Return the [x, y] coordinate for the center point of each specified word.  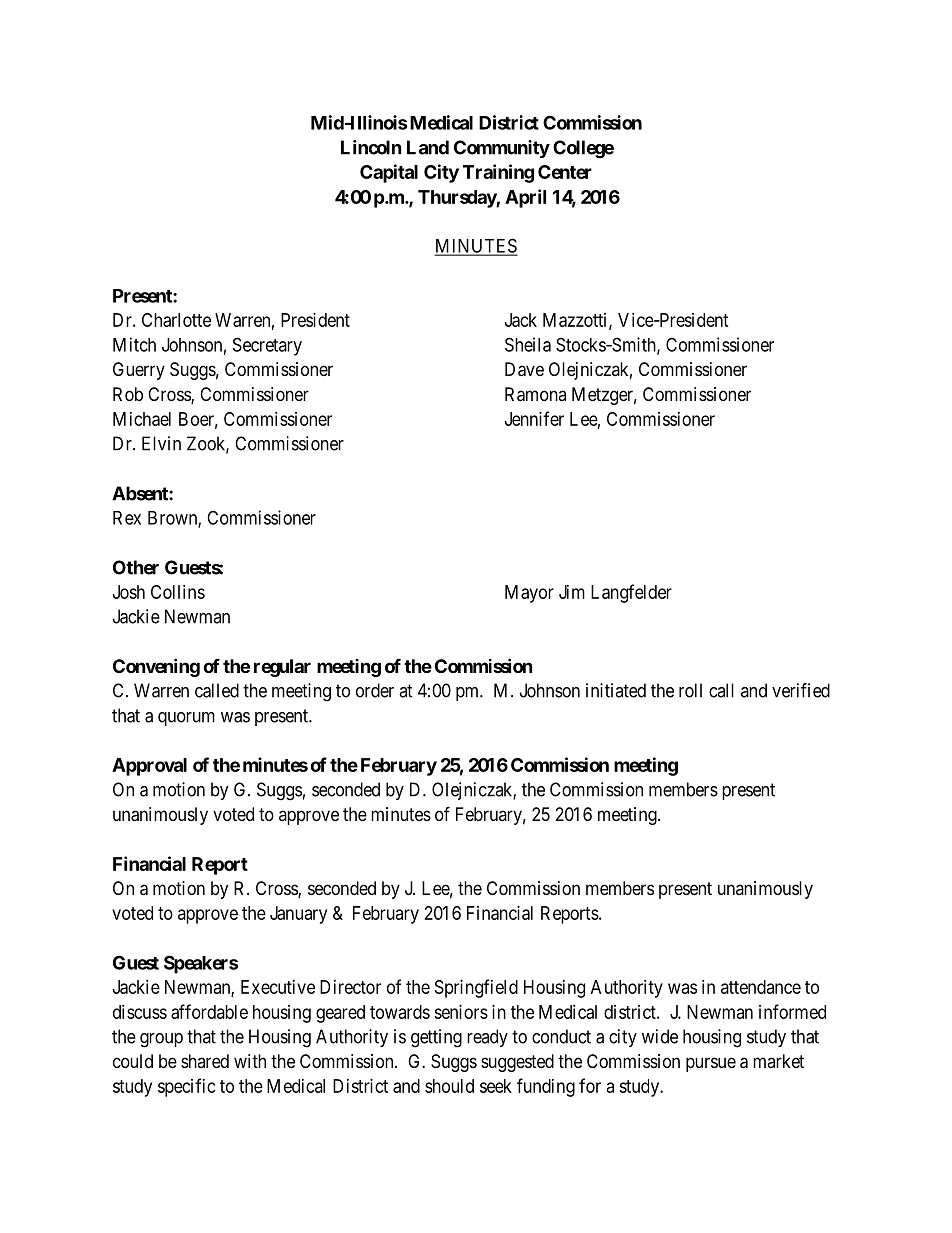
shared [205, 1061]
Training [498, 173]
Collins [178, 592]
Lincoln [371, 147]
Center [565, 172]
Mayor [529, 594]
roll [690, 690]
